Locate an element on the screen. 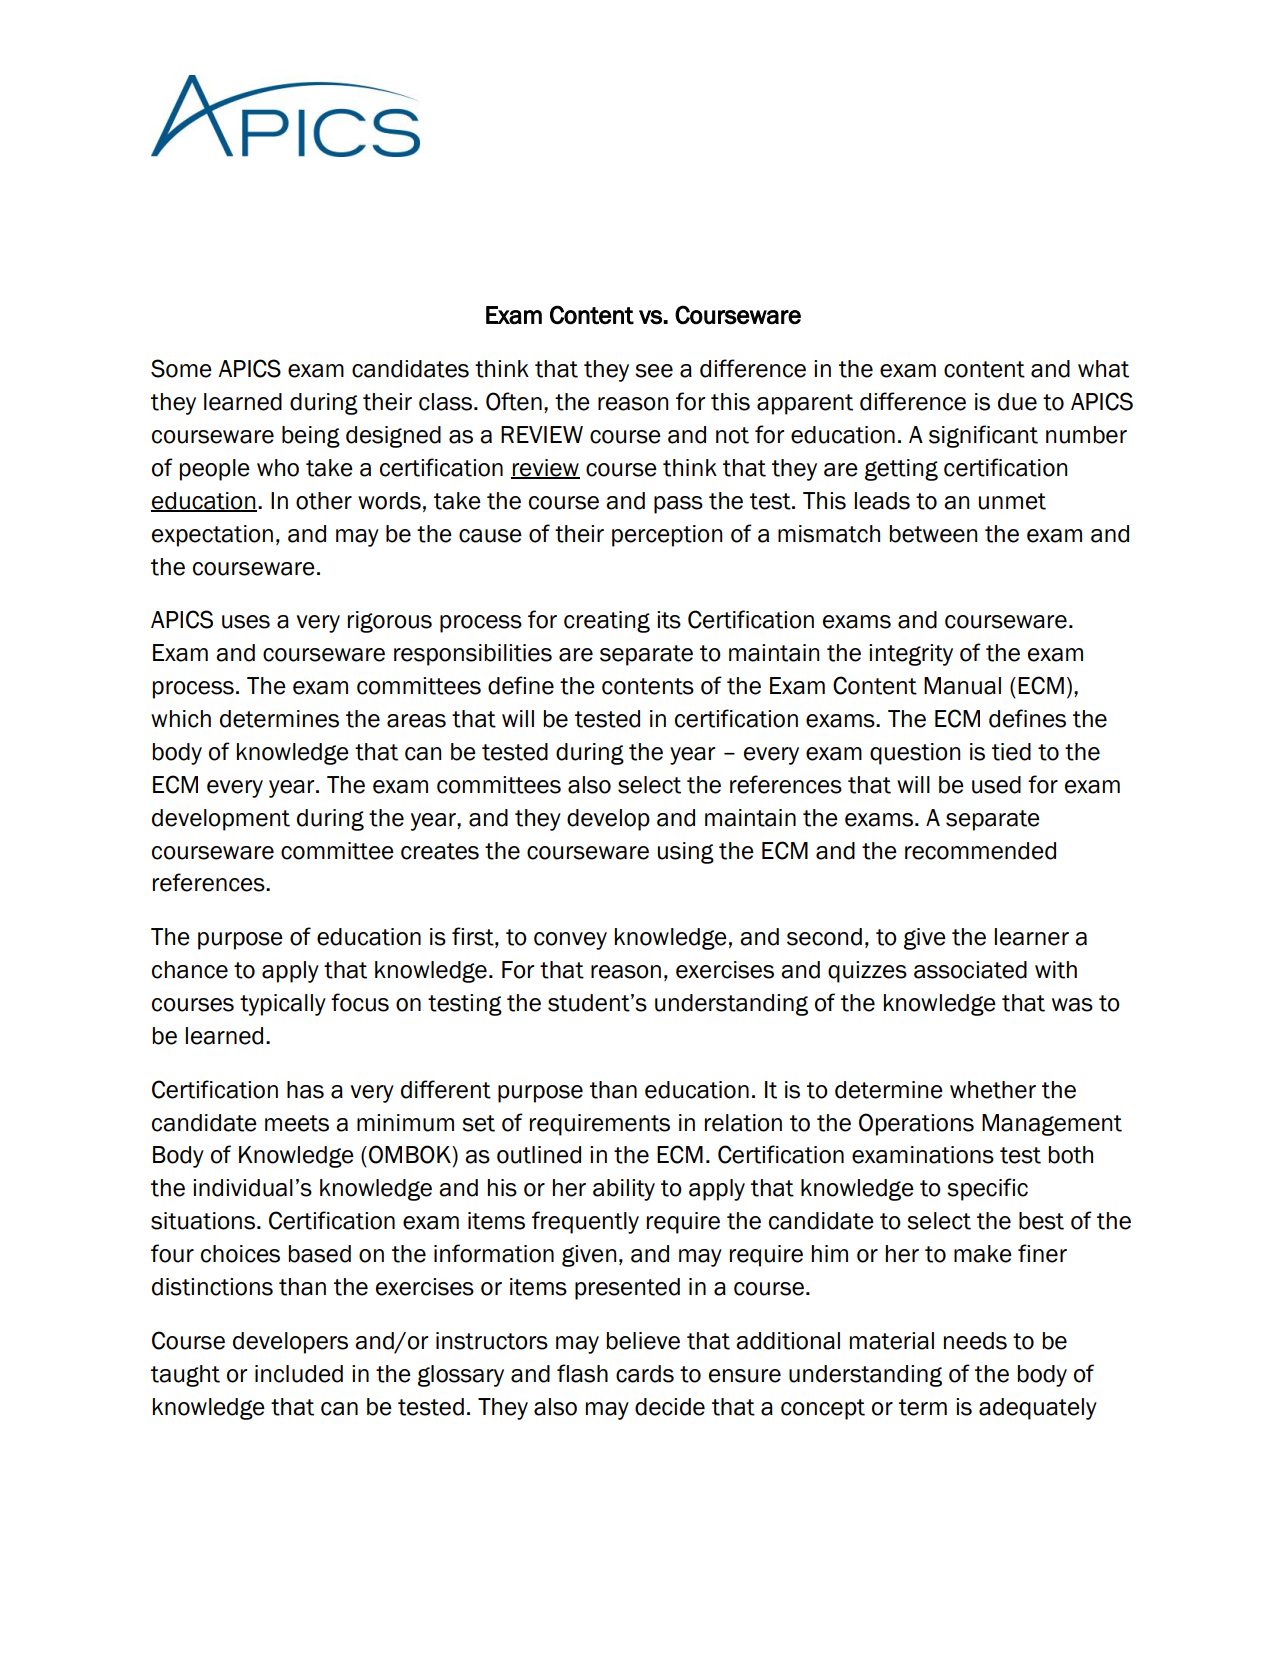 The image size is (1286, 1664). included is located at coordinates (299, 1374).
